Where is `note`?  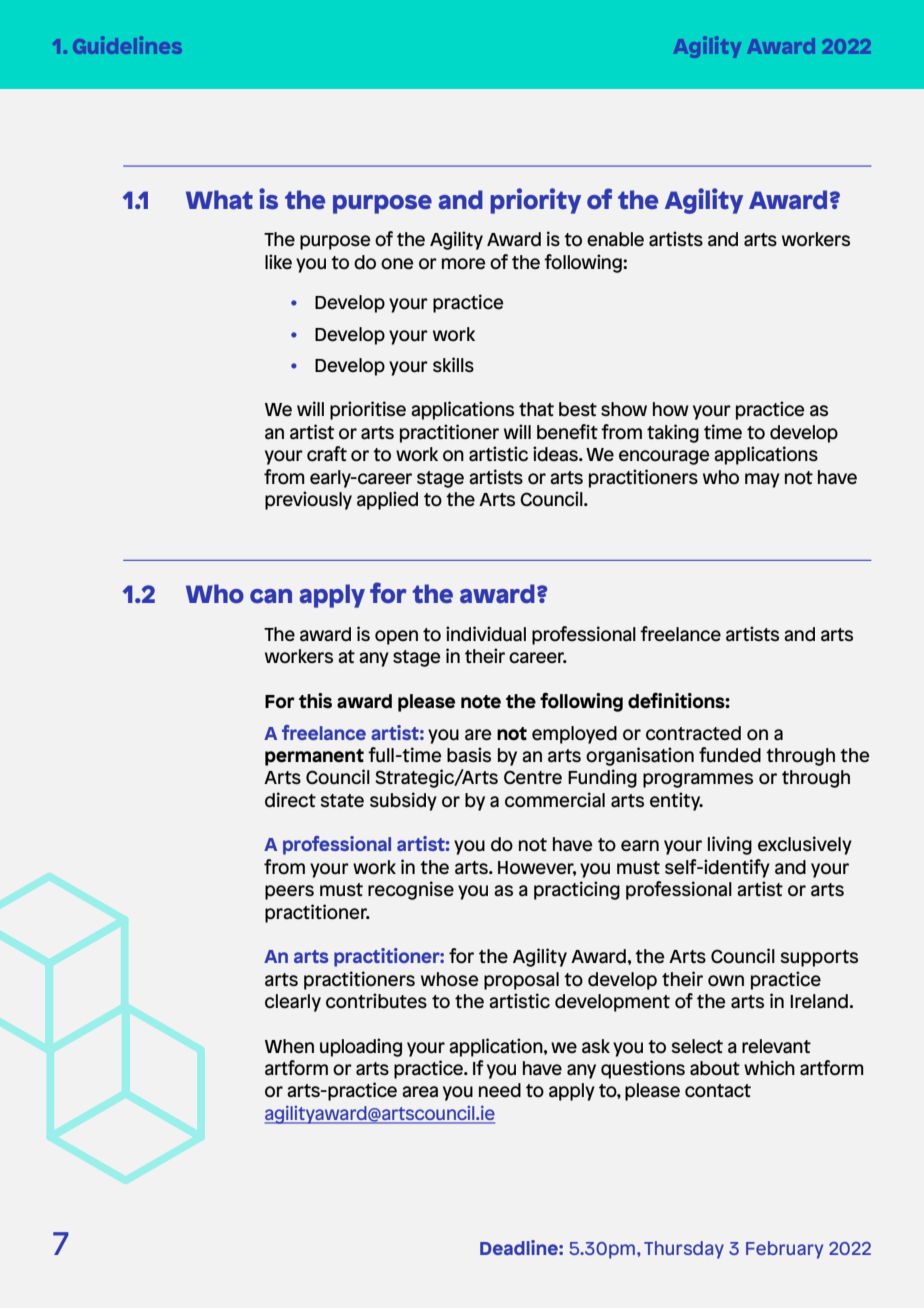
note is located at coordinates (481, 702).
